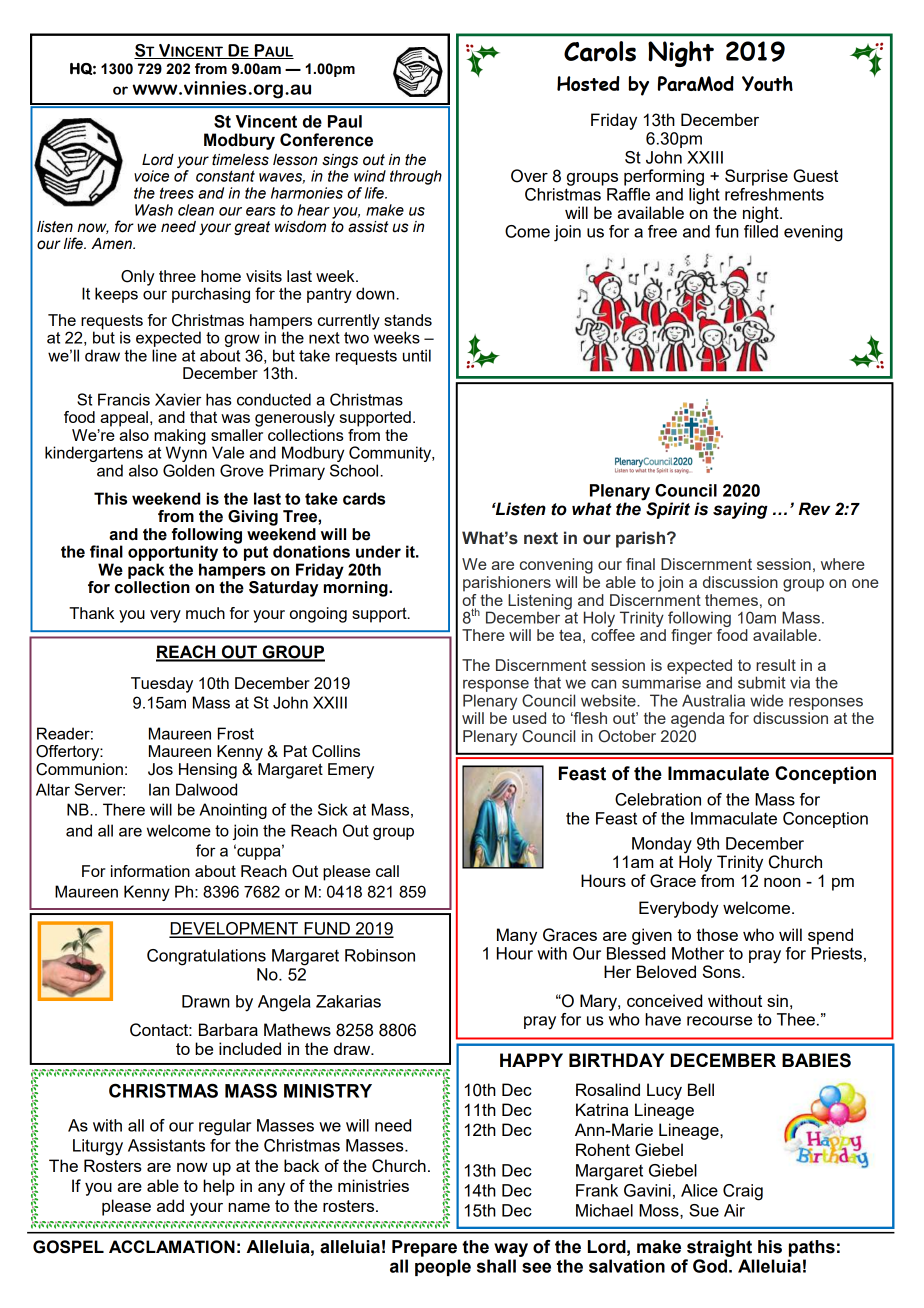 The image size is (924, 1308). What do you see at coordinates (416, 177) in the image?
I see `through` at bounding box center [416, 177].
